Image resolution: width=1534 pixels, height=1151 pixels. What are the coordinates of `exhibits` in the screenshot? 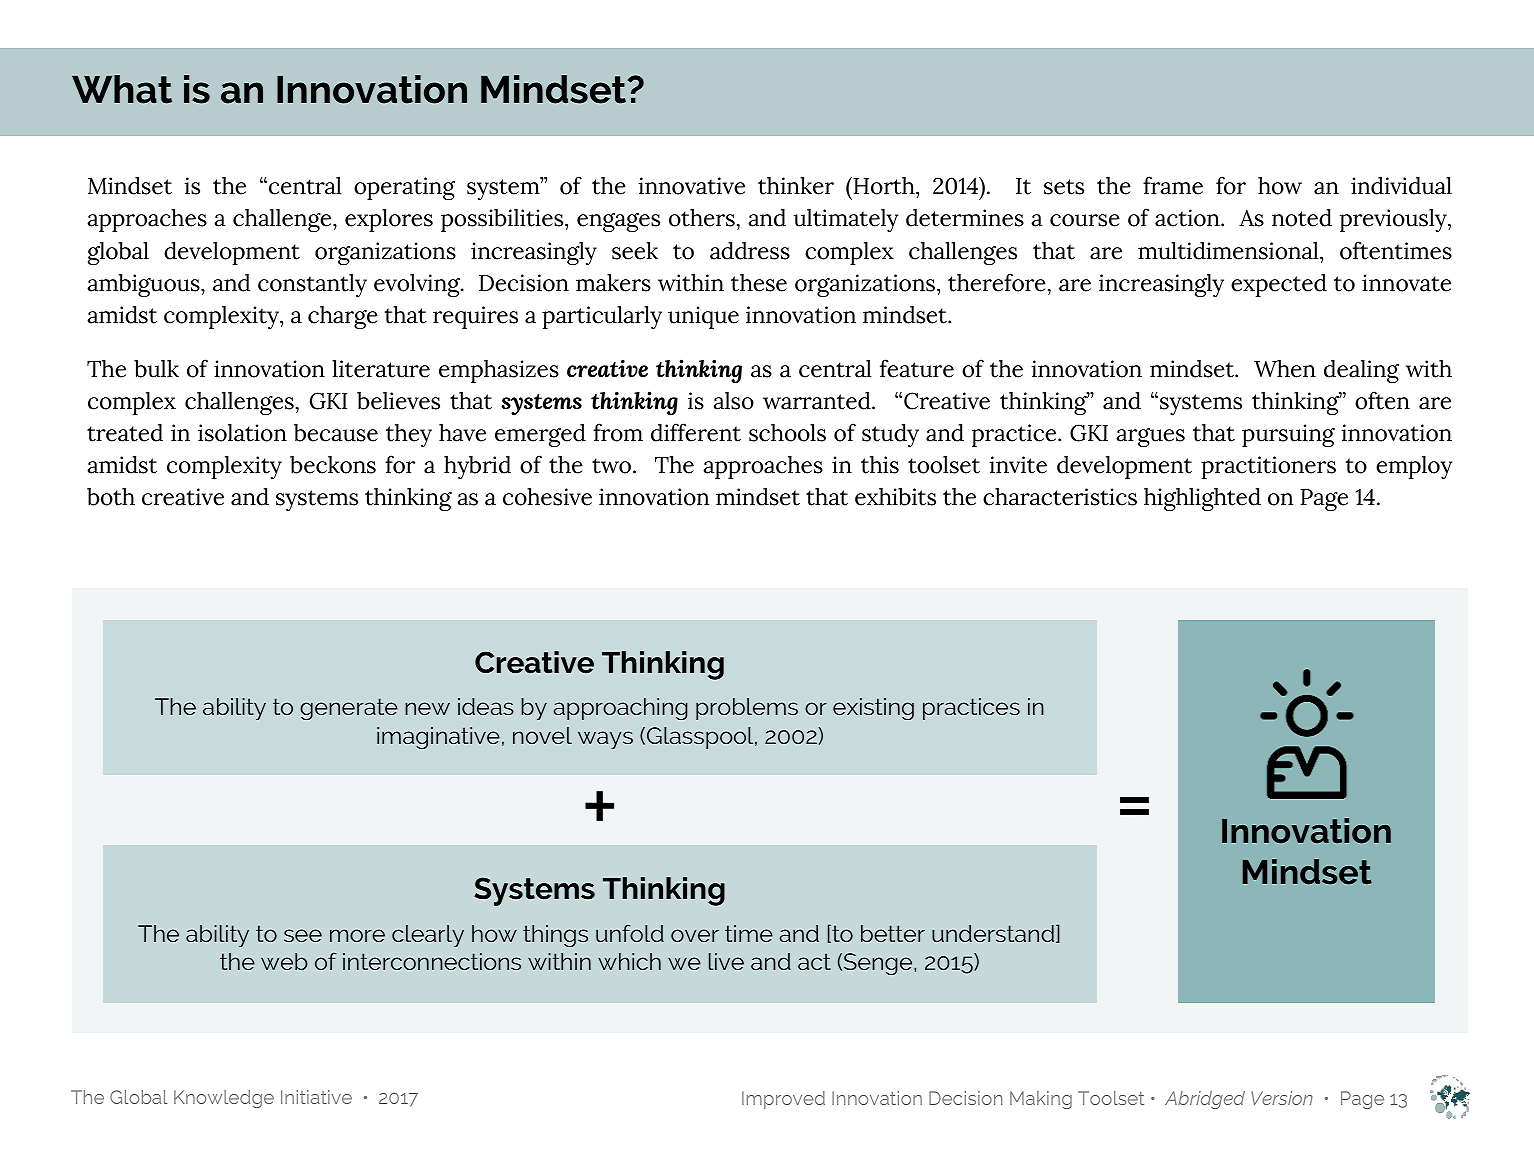 It's located at (895, 497).
